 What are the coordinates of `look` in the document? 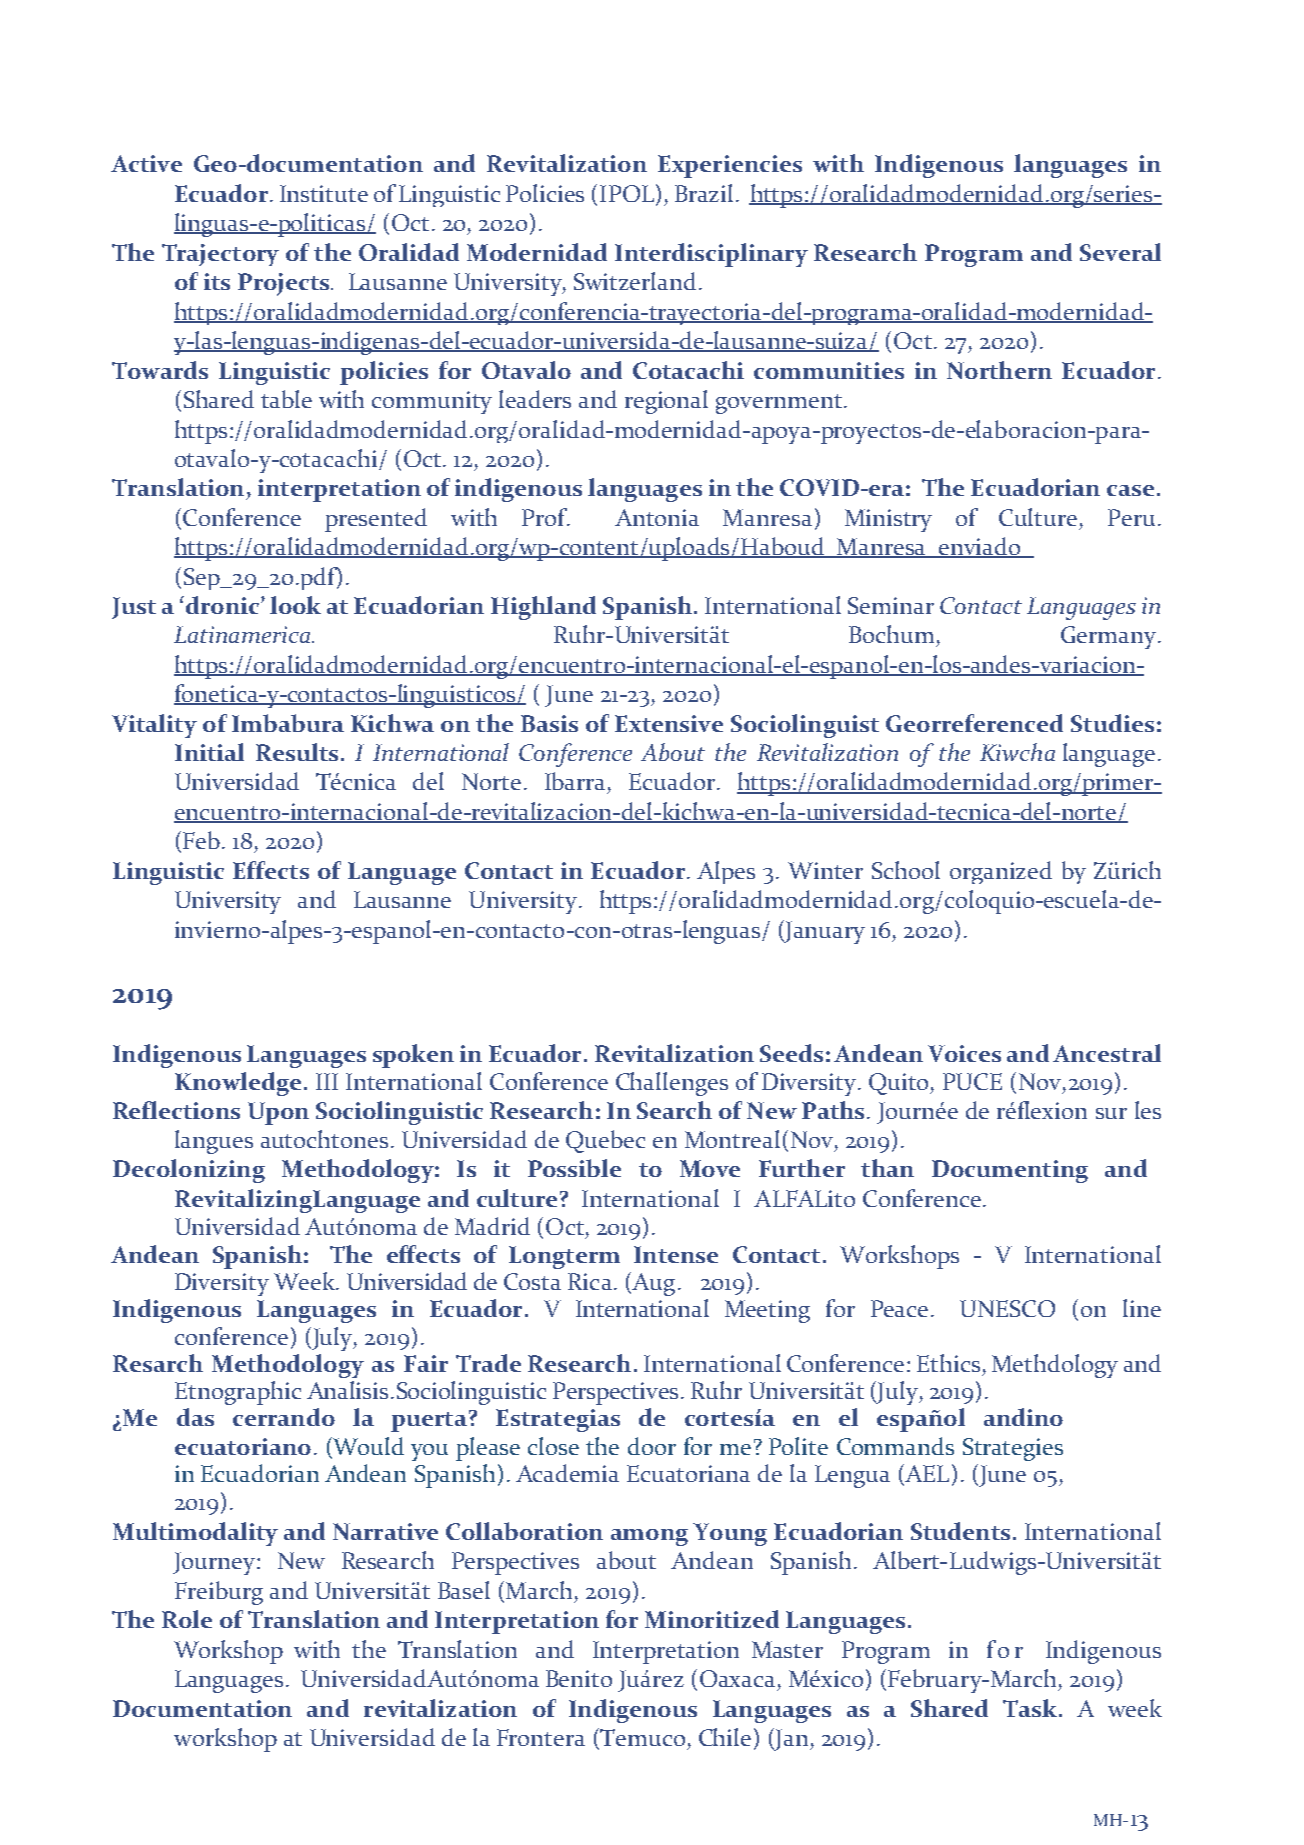 It's located at (295, 605).
